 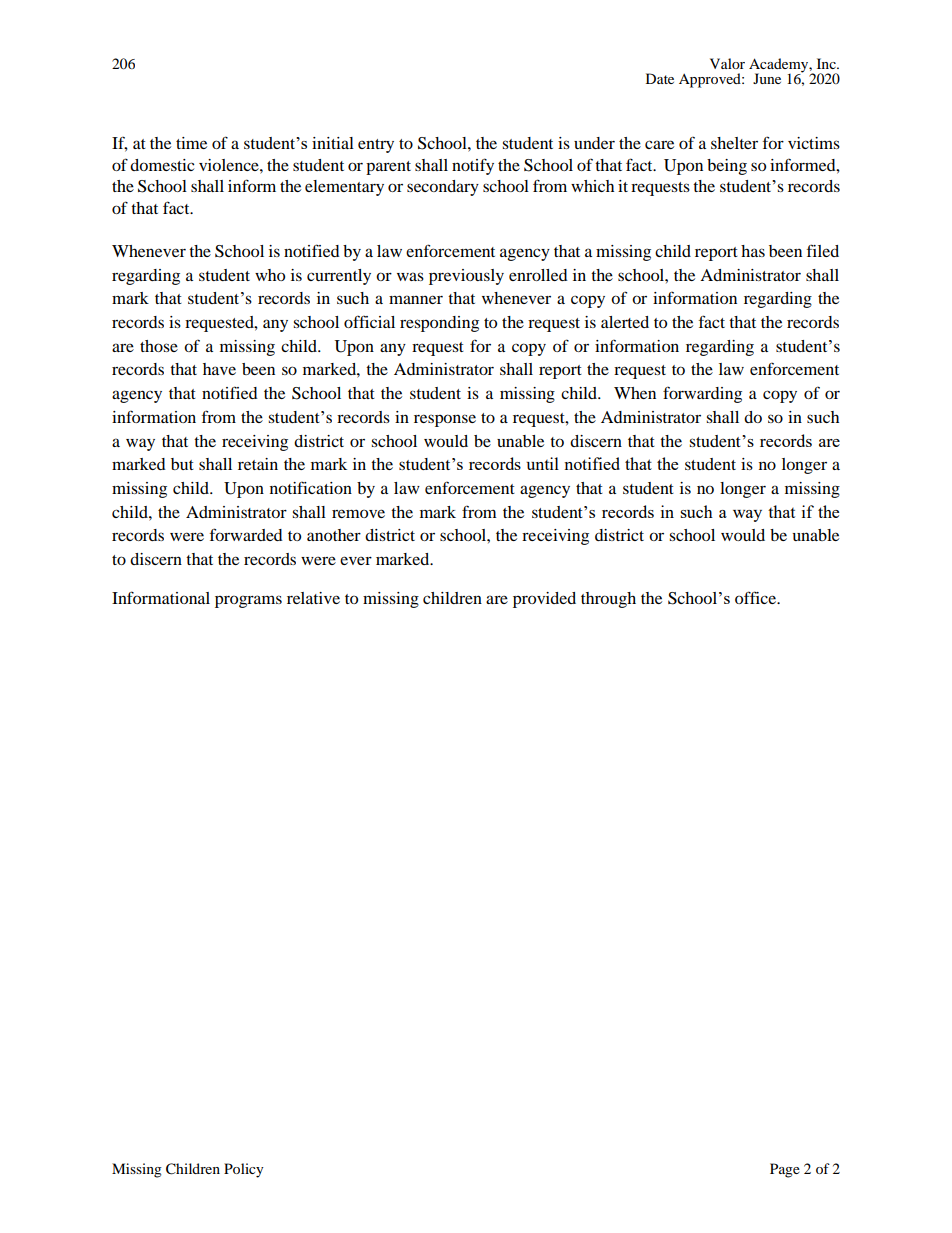 I want to click on relative, so click(x=313, y=598).
